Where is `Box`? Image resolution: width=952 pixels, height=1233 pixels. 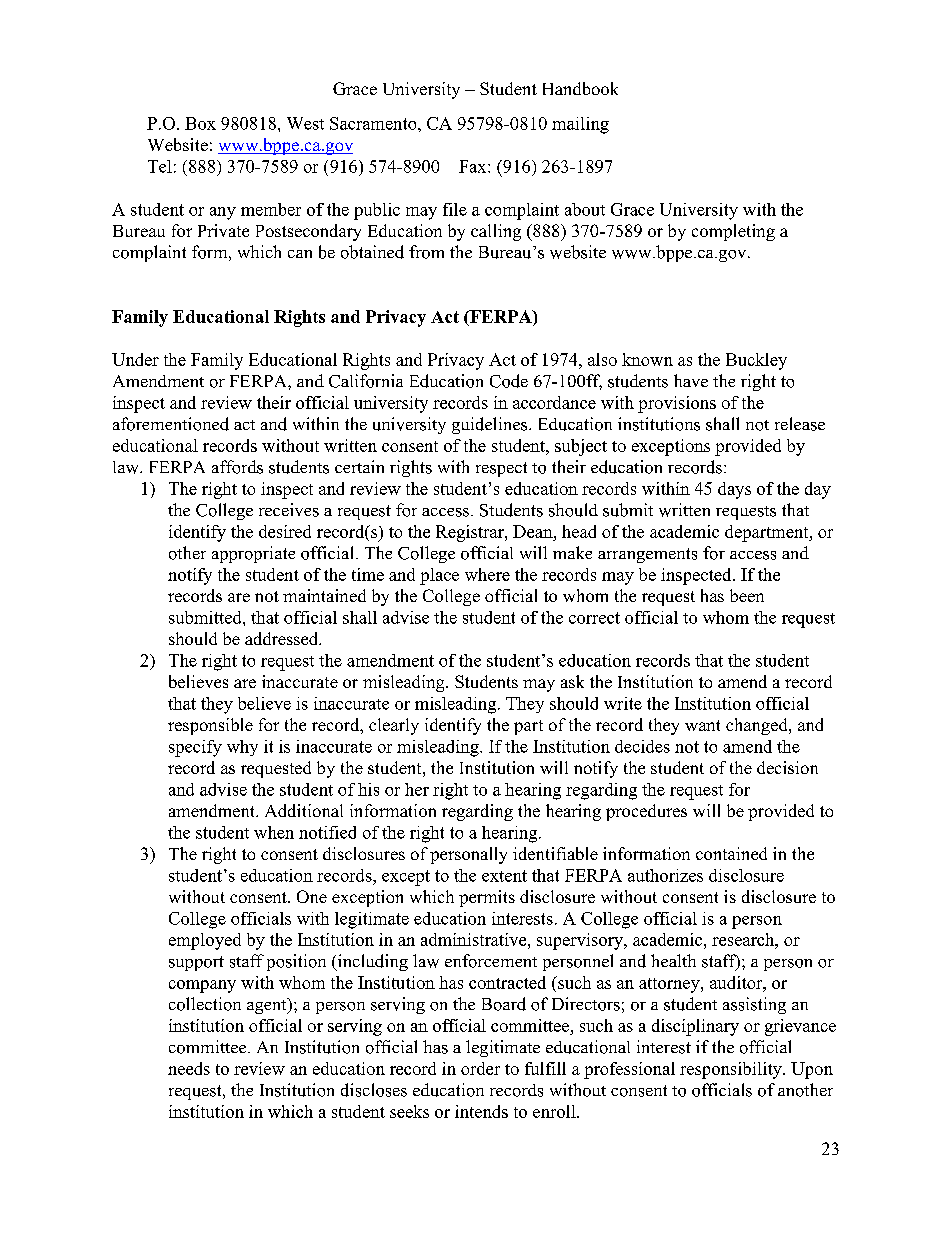 Box is located at coordinates (200, 123).
